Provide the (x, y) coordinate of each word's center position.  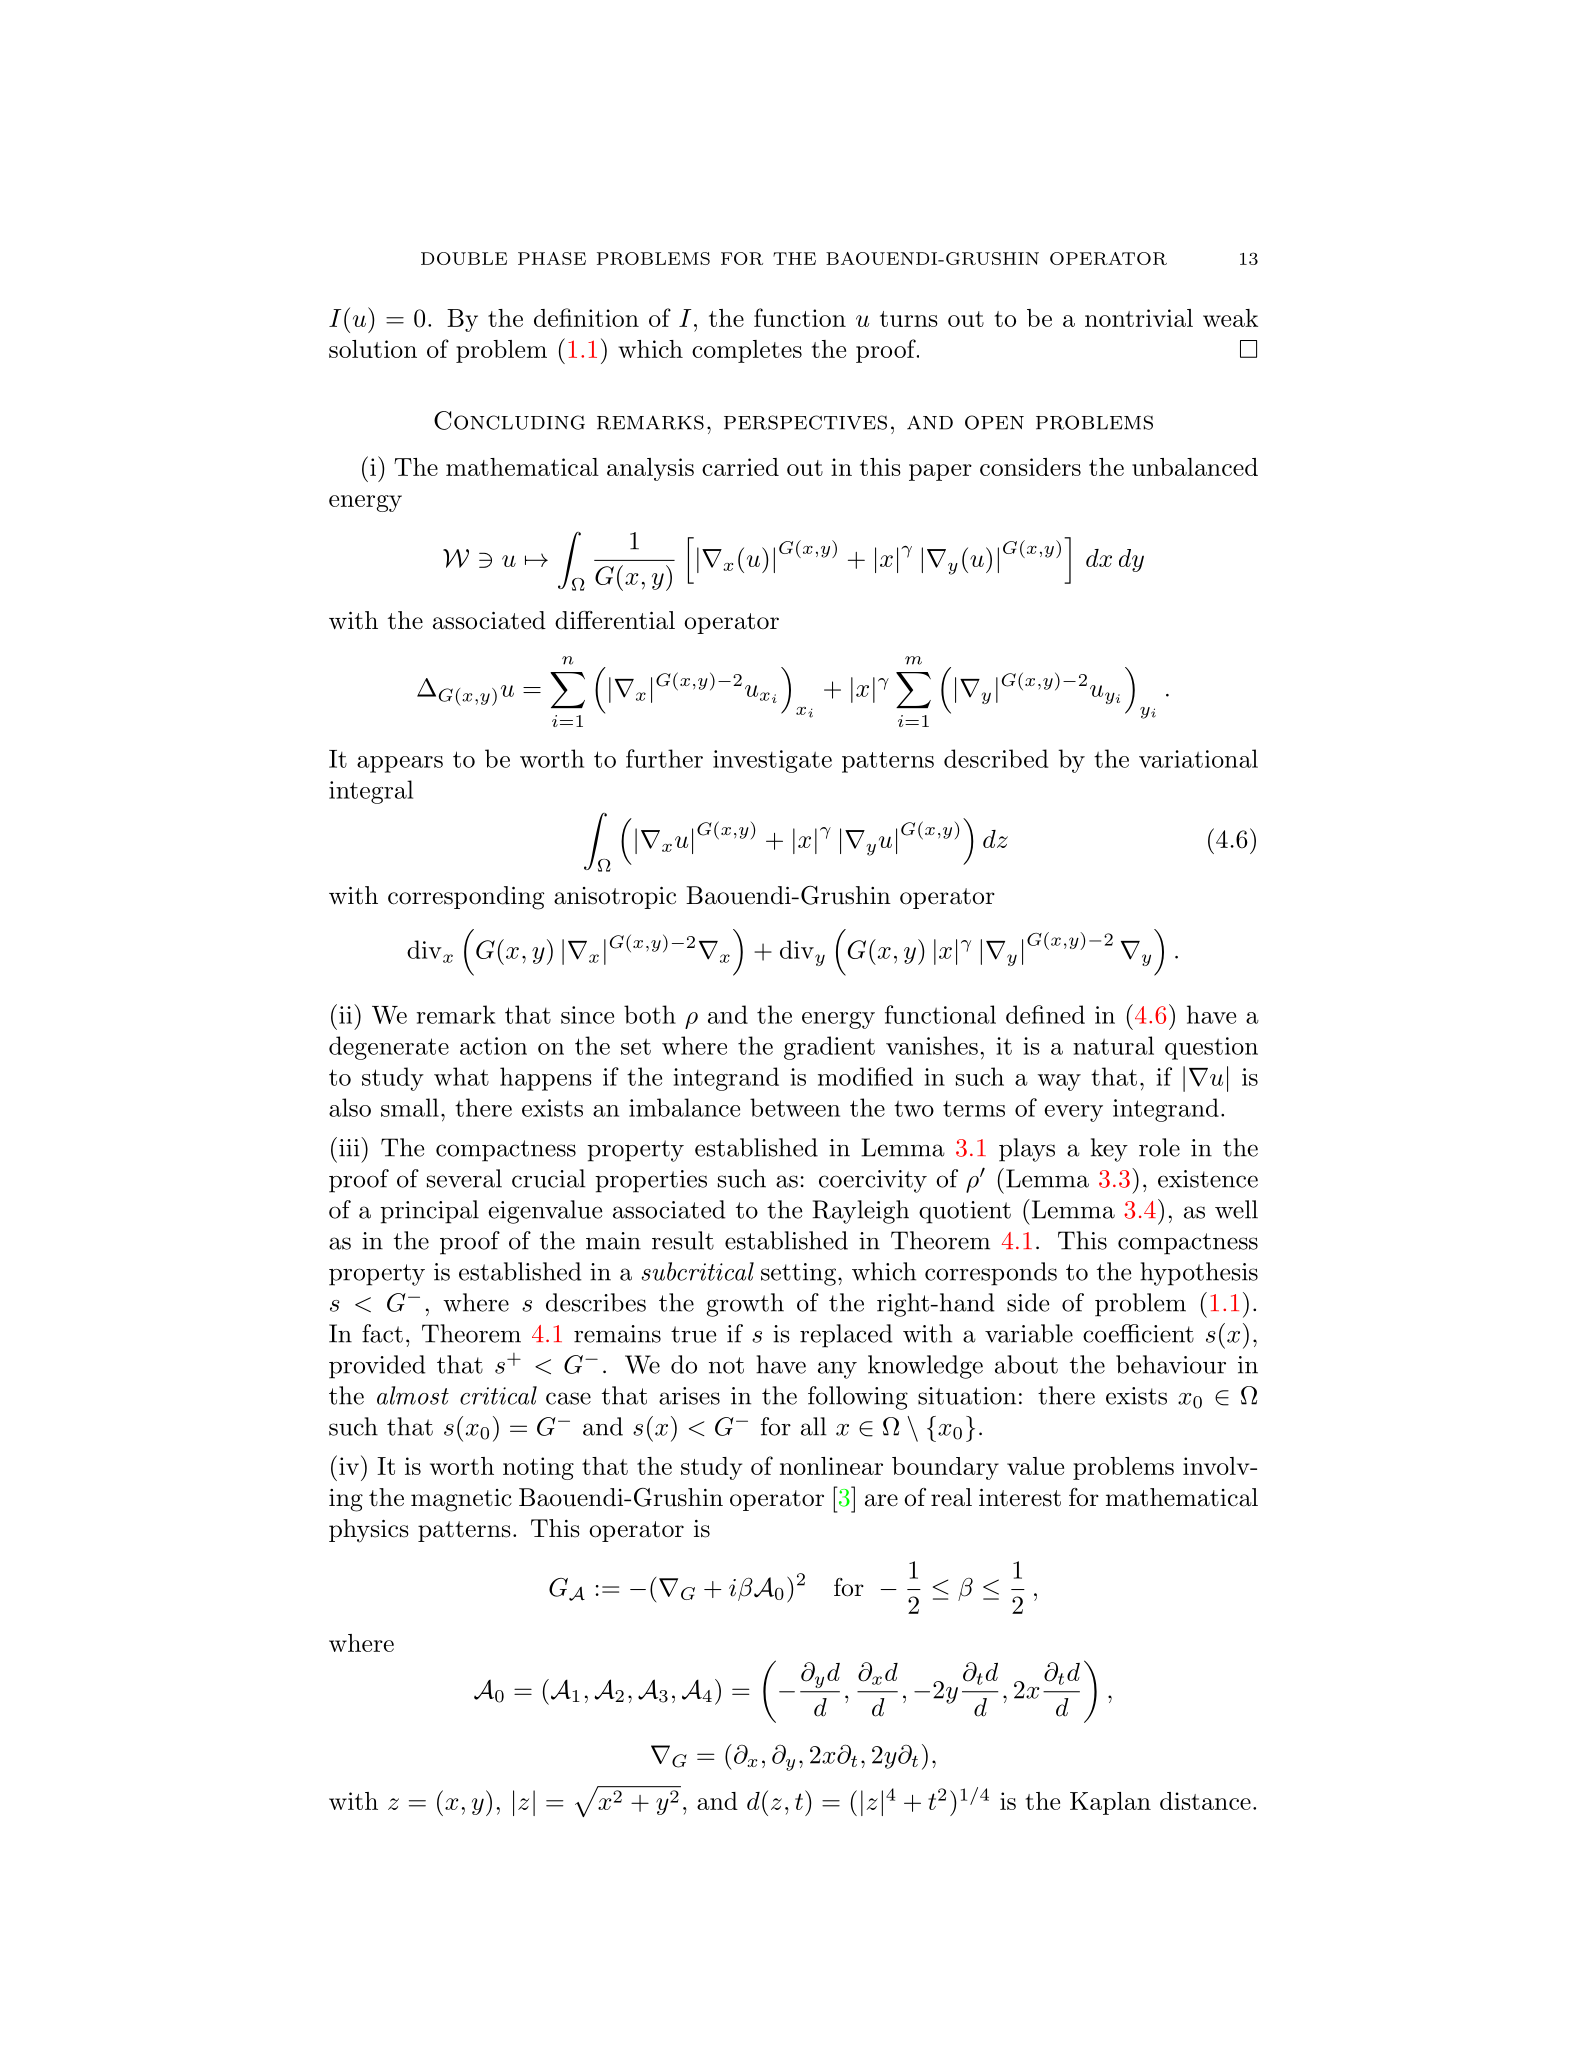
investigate (772, 761)
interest (1020, 1498)
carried (740, 467)
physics (369, 1531)
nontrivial (1139, 318)
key (1109, 1150)
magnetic (461, 1500)
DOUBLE (464, 258)
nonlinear (831, 1466)
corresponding (466, 898)
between (795, 1107)
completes (747, 351)
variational (1198, 758)
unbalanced (1195, 467)
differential (615, 620)
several (464, 1178)
